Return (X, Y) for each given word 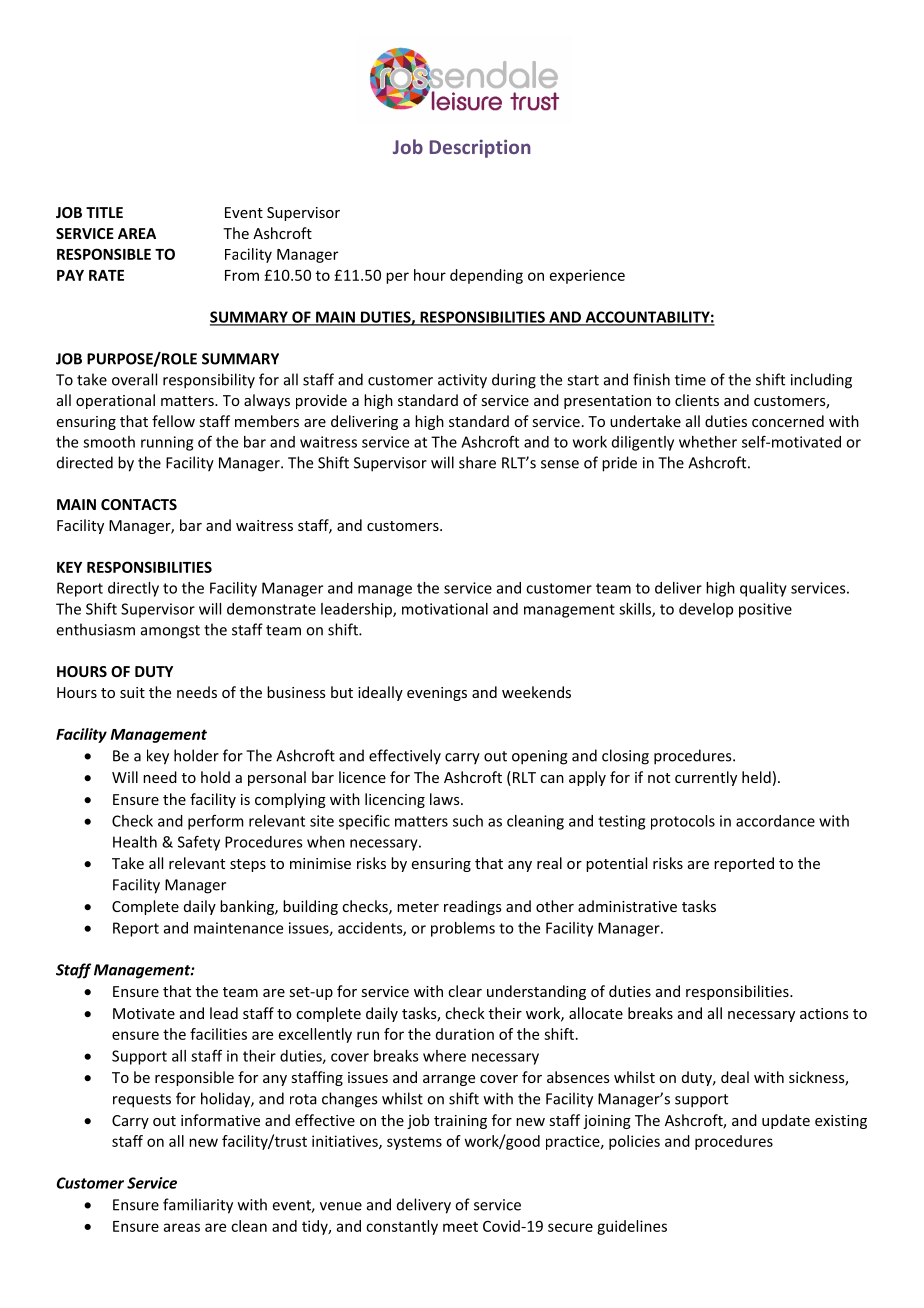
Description (480, 148)
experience (587, 276)
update (786, 1121)
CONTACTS (139, 504)
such (468, 821)
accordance (775, 821)
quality (763, 589)
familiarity (198, 1206)
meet (460, 1227)
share (477, 462)
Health (135, 842)
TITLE (104, 212)
